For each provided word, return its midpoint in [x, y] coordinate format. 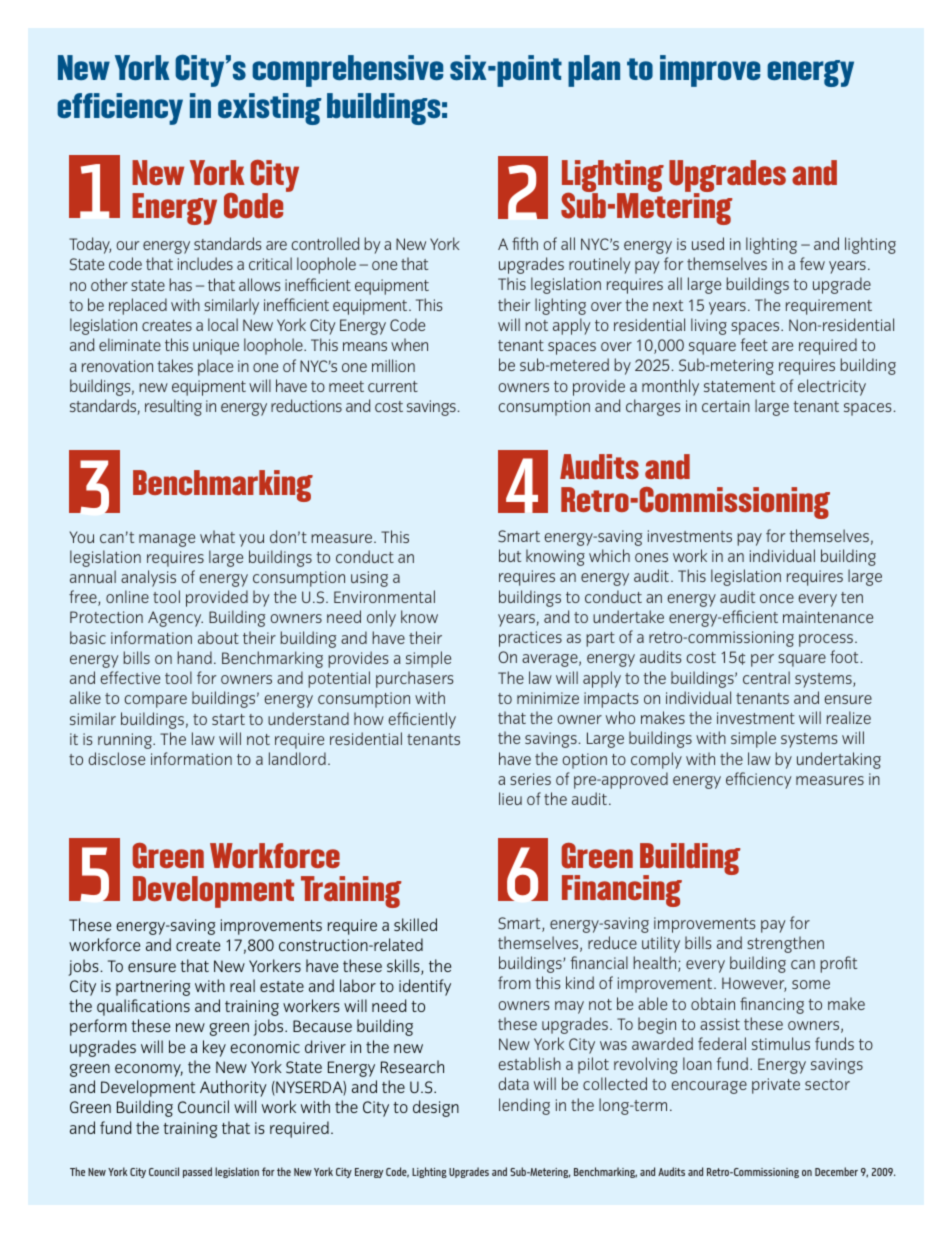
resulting [173, 407]
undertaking [839, 760]
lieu [510, 798]
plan [594, 71]
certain [726, 406]
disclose [116, 758]
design [436, 1108]
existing [270, 109]
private [776, 1086]
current [393, 386]
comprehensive [347, 71]
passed [197, 1172]
